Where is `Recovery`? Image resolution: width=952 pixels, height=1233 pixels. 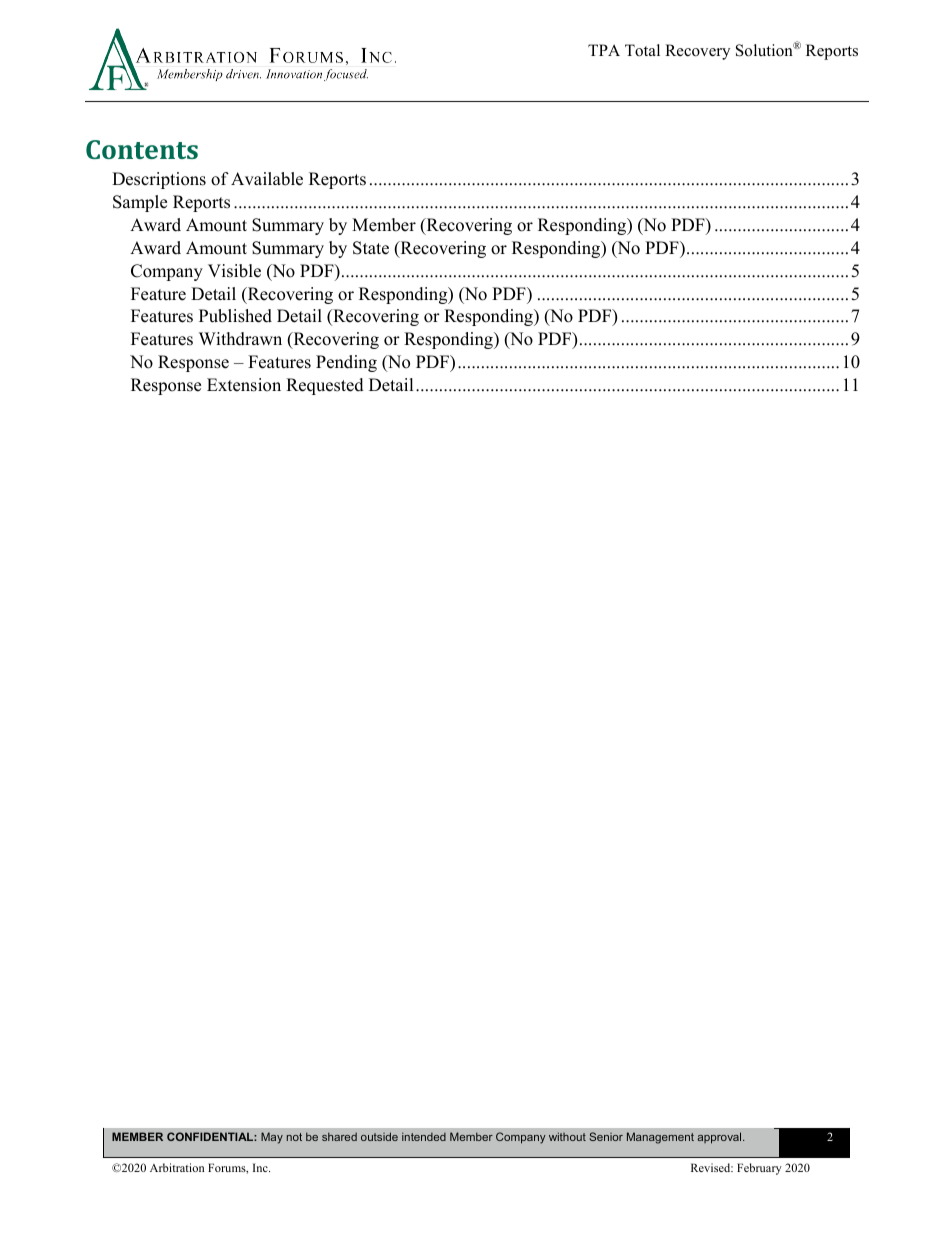 Recovery is located at coordinates (697, 52).
